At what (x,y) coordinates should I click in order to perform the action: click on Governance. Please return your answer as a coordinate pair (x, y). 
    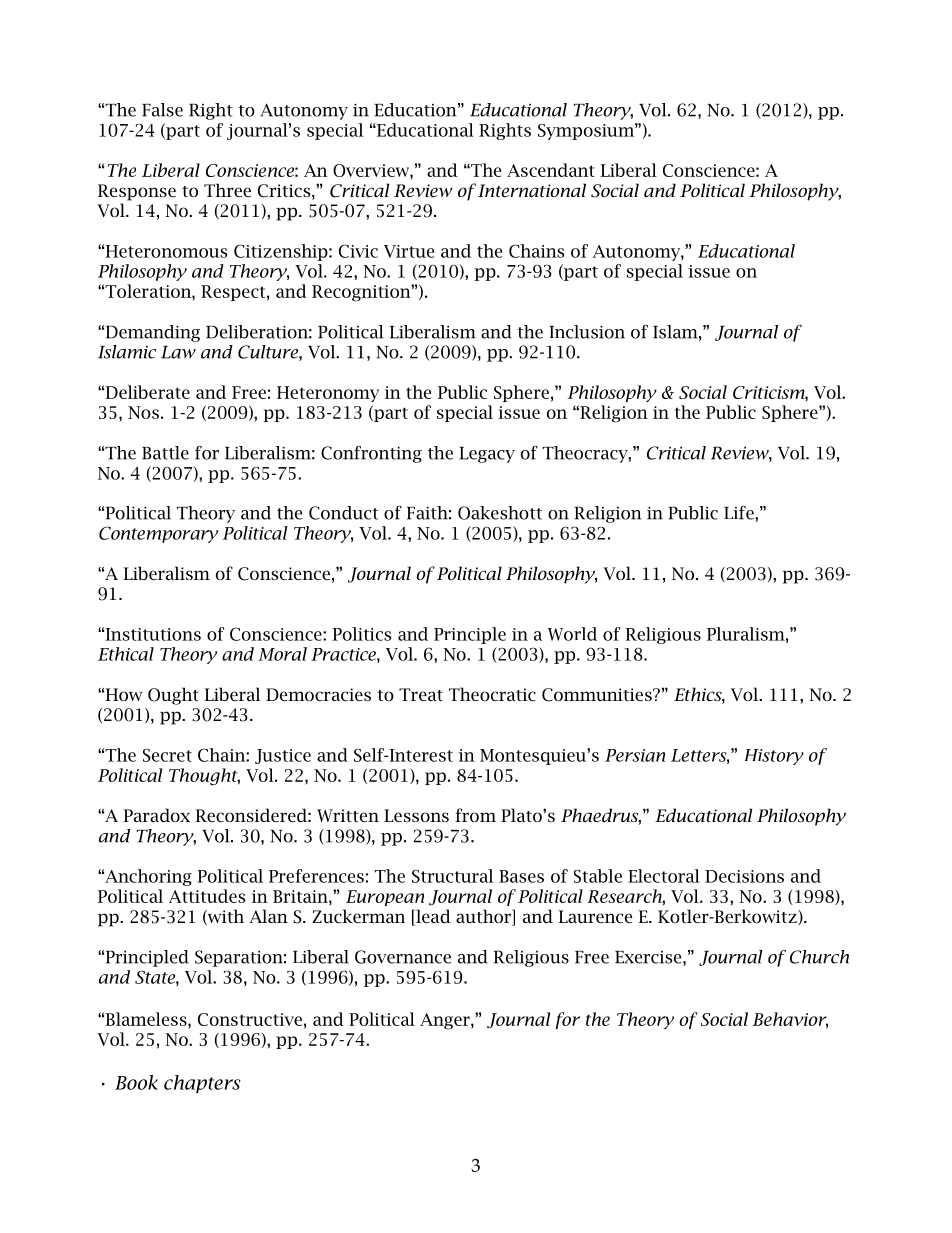
    Looking at the image, I should click on (403, 957).
